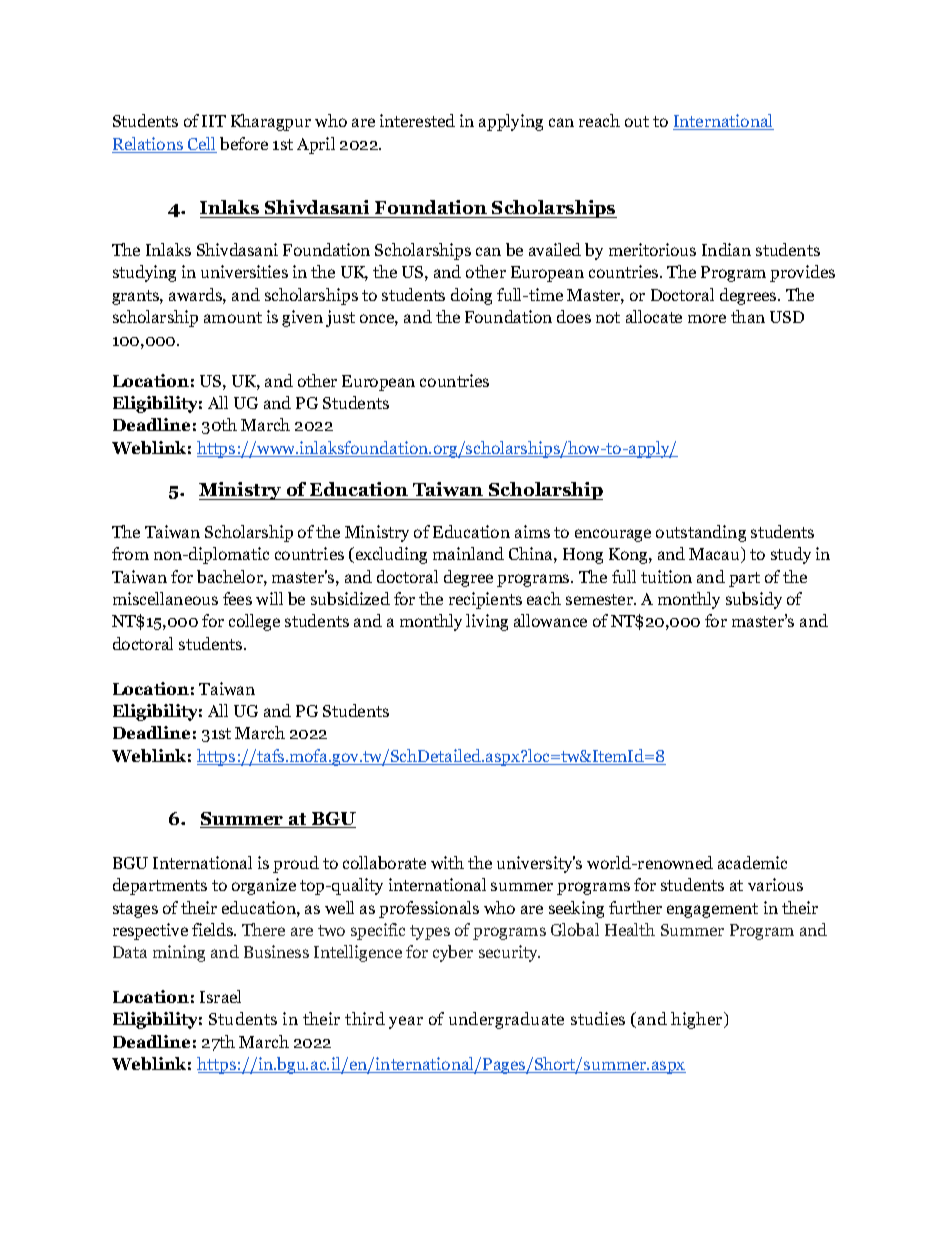  I want to click on interested, so click(417, 120).
